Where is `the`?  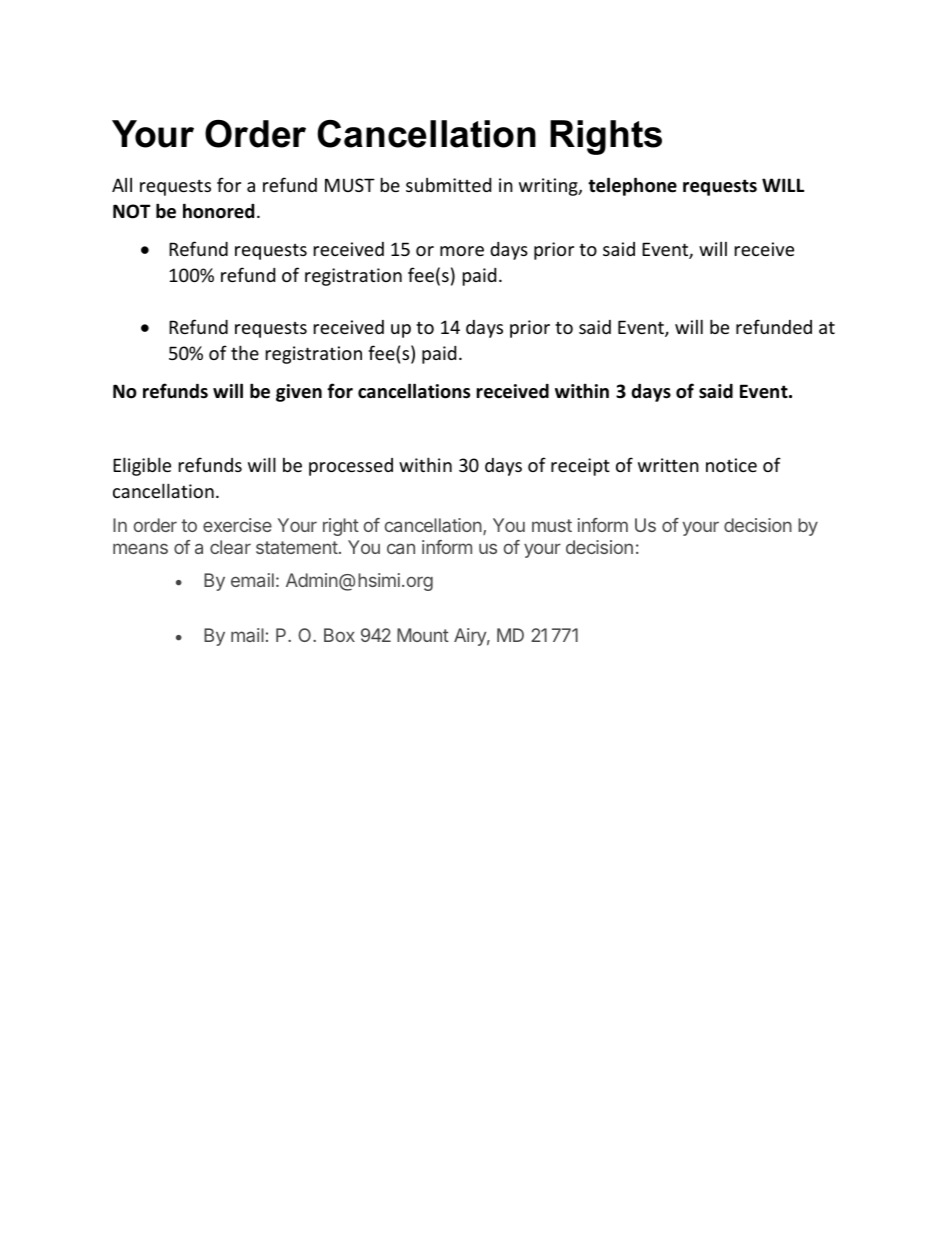
the is located at coordinates (245, 352).
